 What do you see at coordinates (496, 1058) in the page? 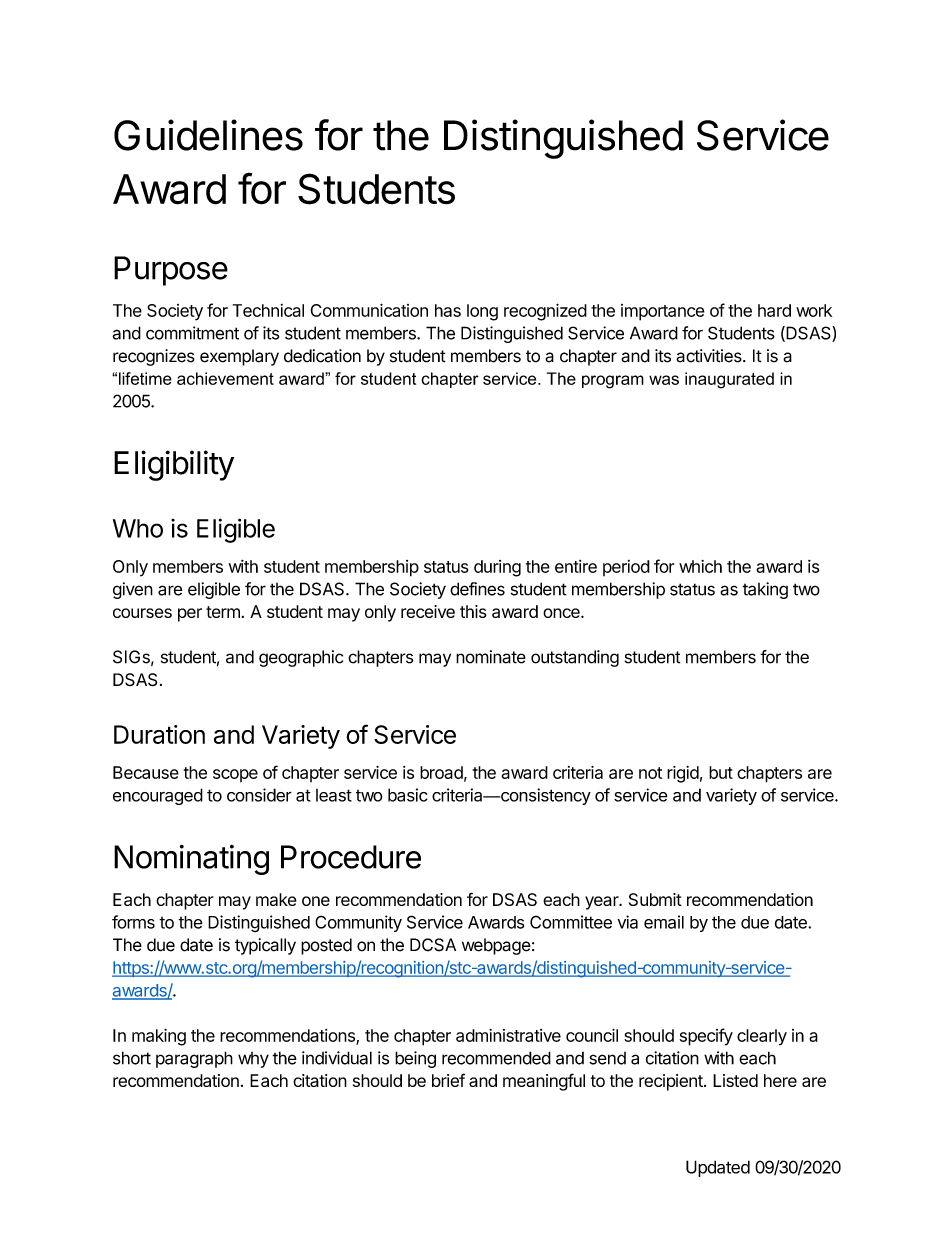
I see `recommended` at bounding box center [496, 1058].
